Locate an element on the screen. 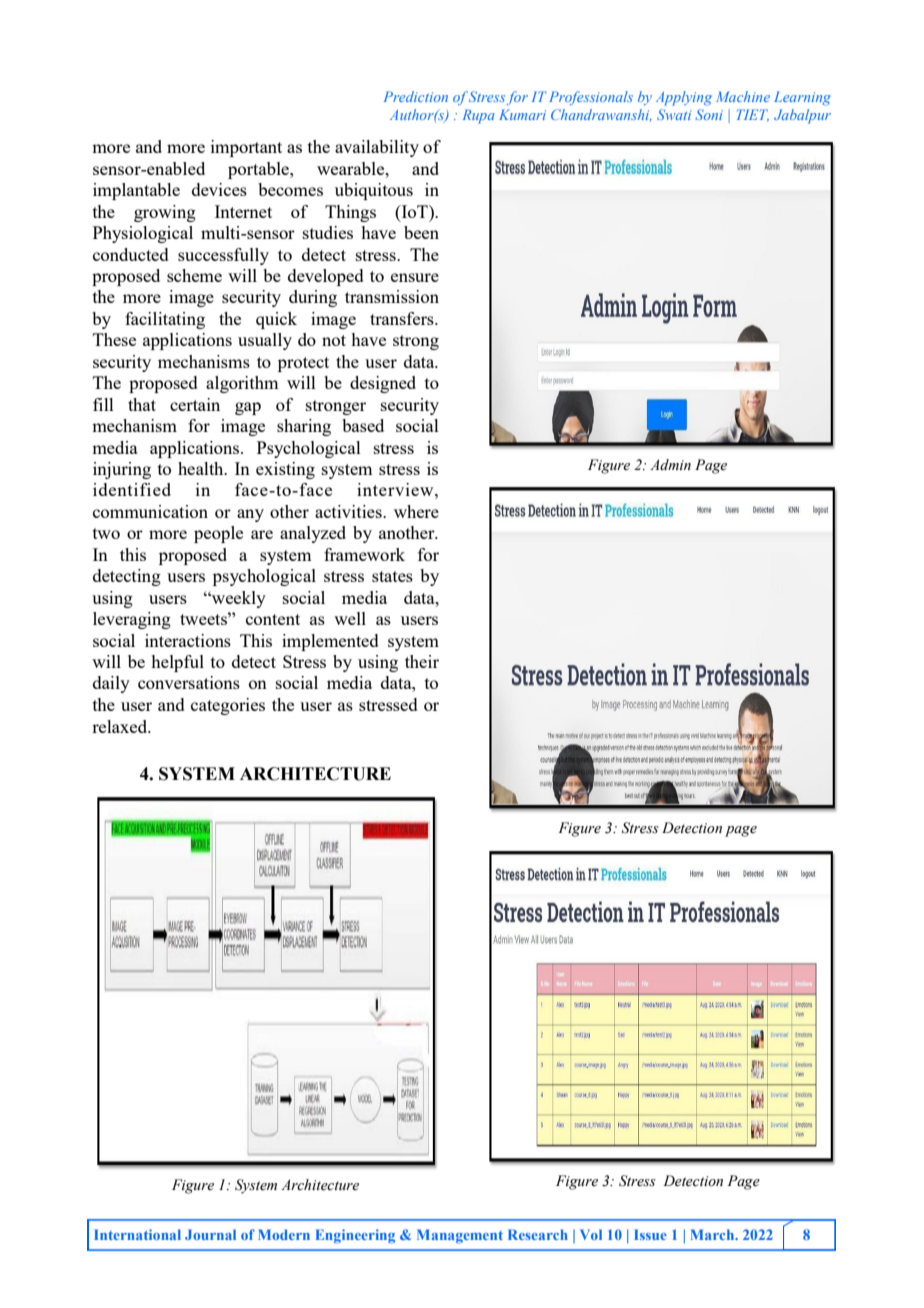  Admin is located at coordinates (670, 464).
